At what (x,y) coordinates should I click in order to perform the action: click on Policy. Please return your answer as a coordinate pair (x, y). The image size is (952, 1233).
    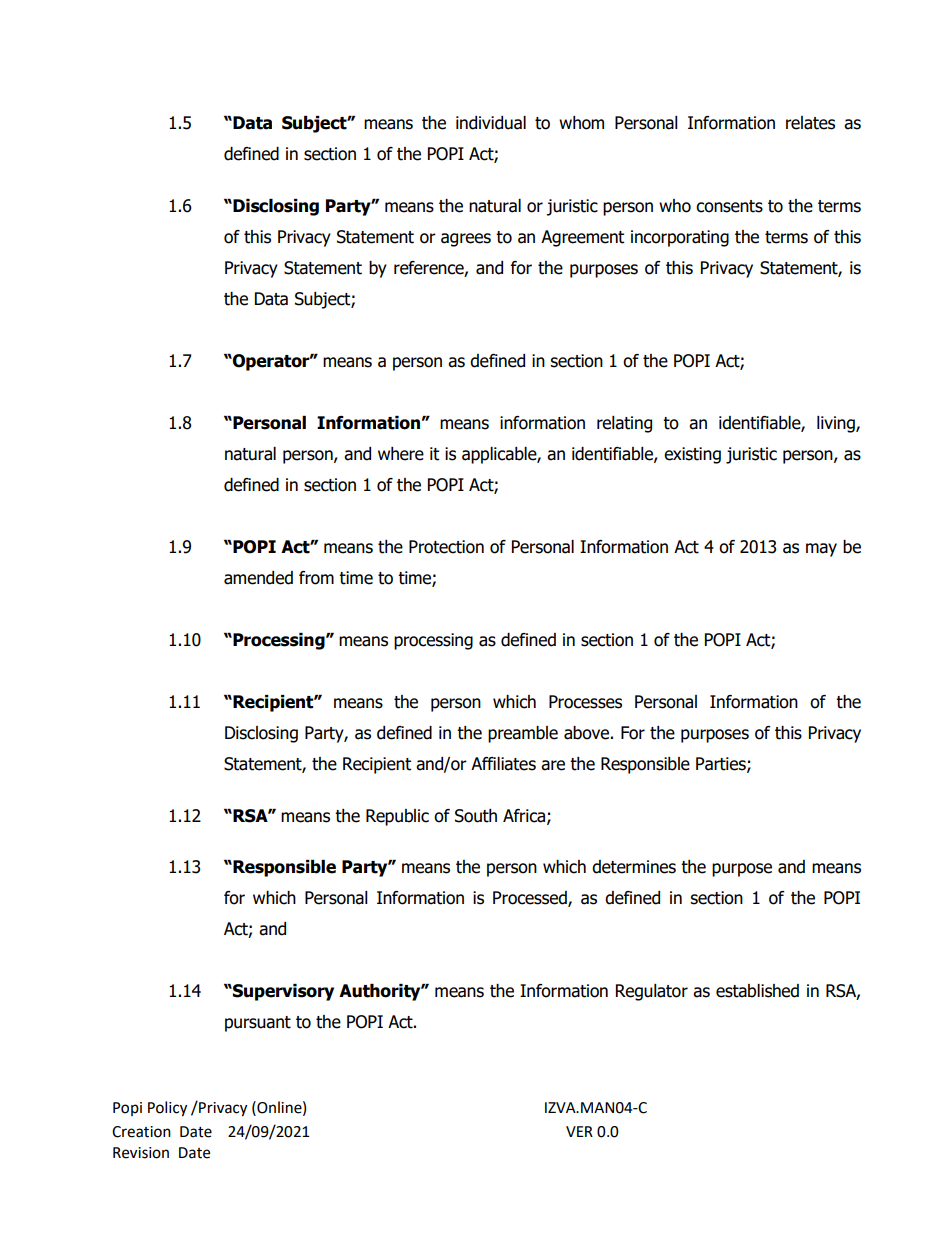
    Looking at the image, I should click on (167, 1109).
